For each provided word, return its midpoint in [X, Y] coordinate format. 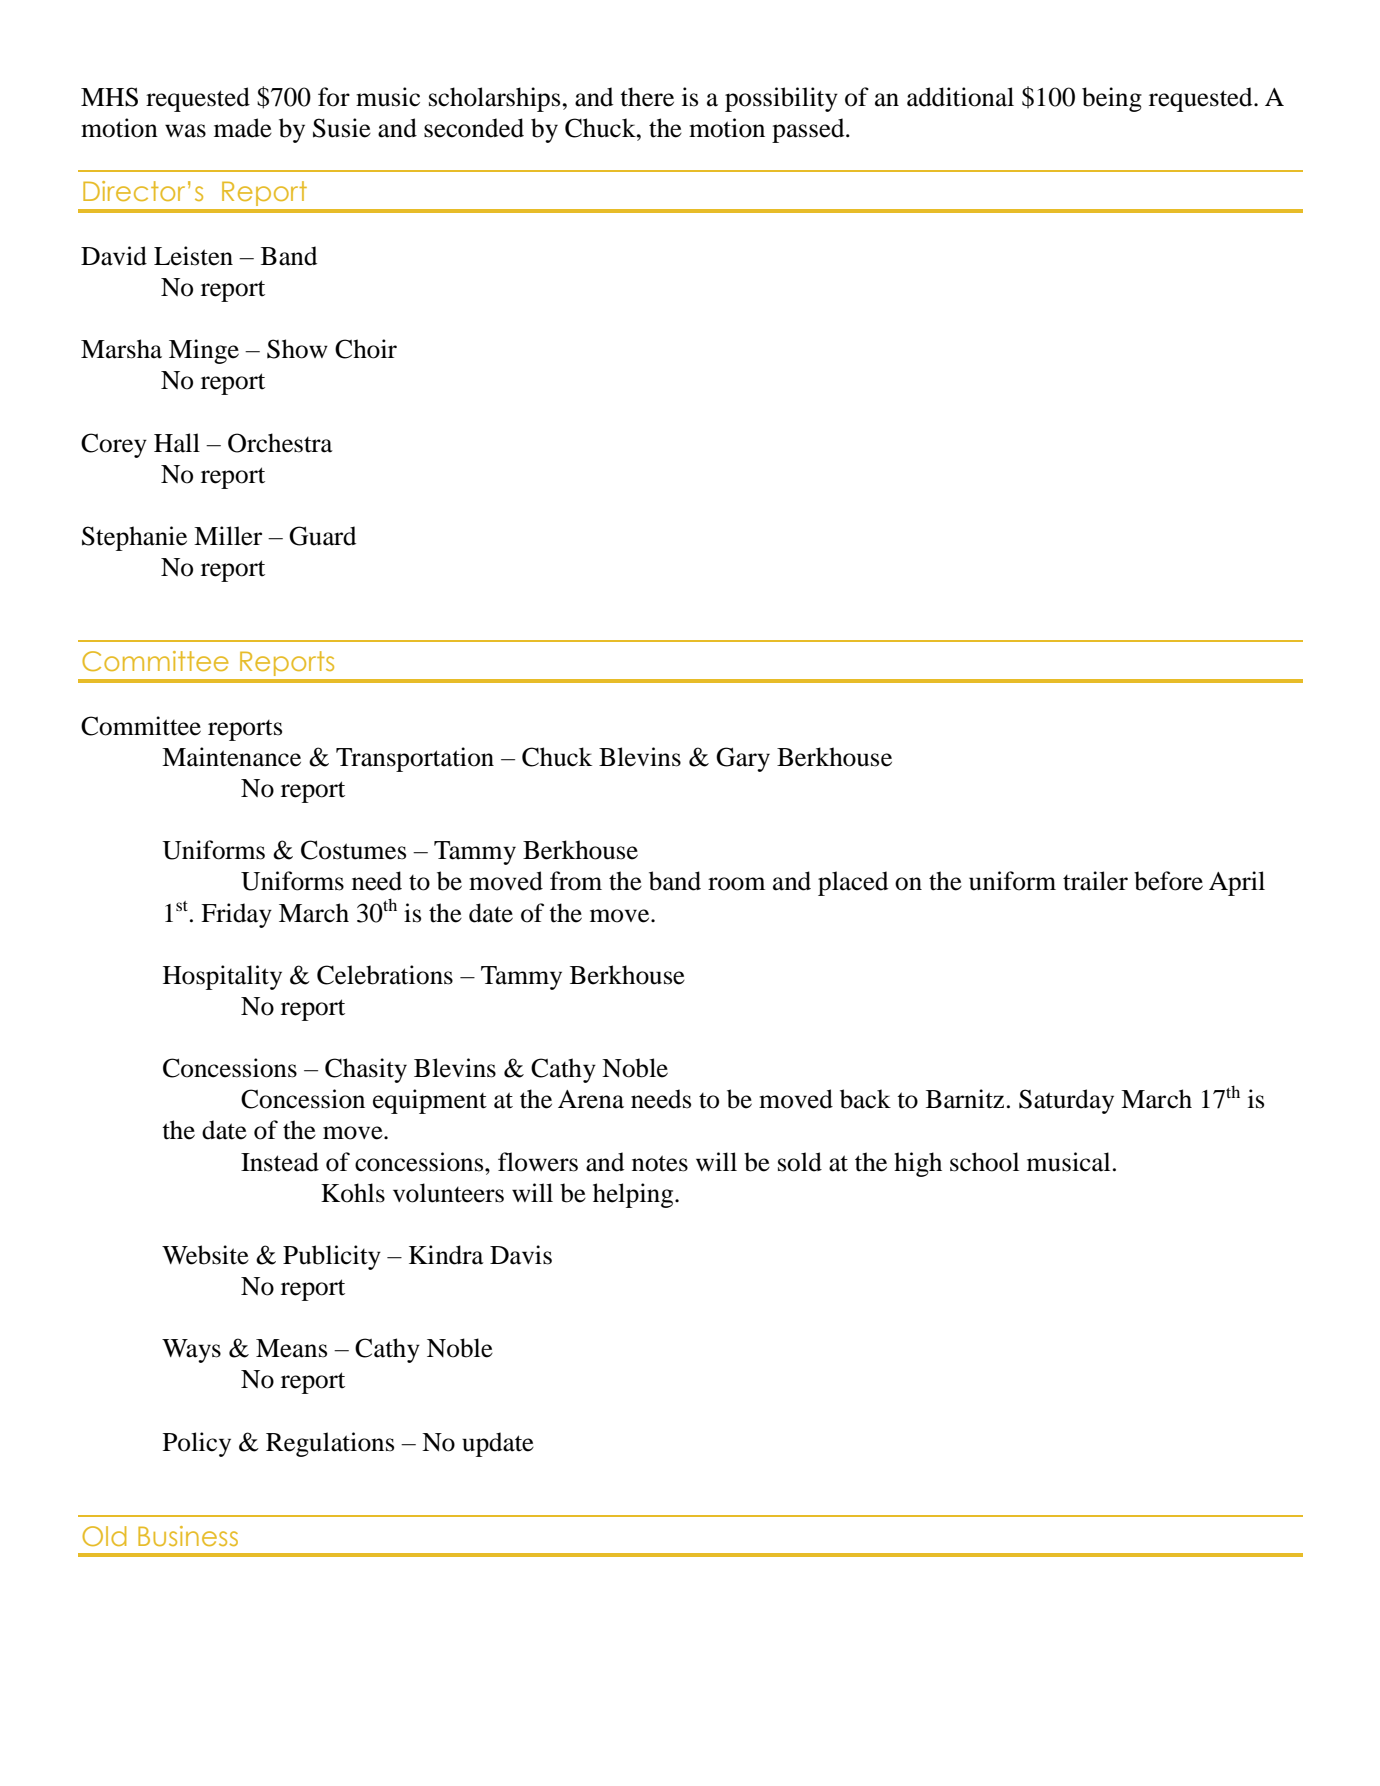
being [1112, 99]
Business [188, 1536]
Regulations [330, 1444]
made [243, 128]
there [647, 97]
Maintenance [231, 757]
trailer [1095, 881]
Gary [743, 759]
